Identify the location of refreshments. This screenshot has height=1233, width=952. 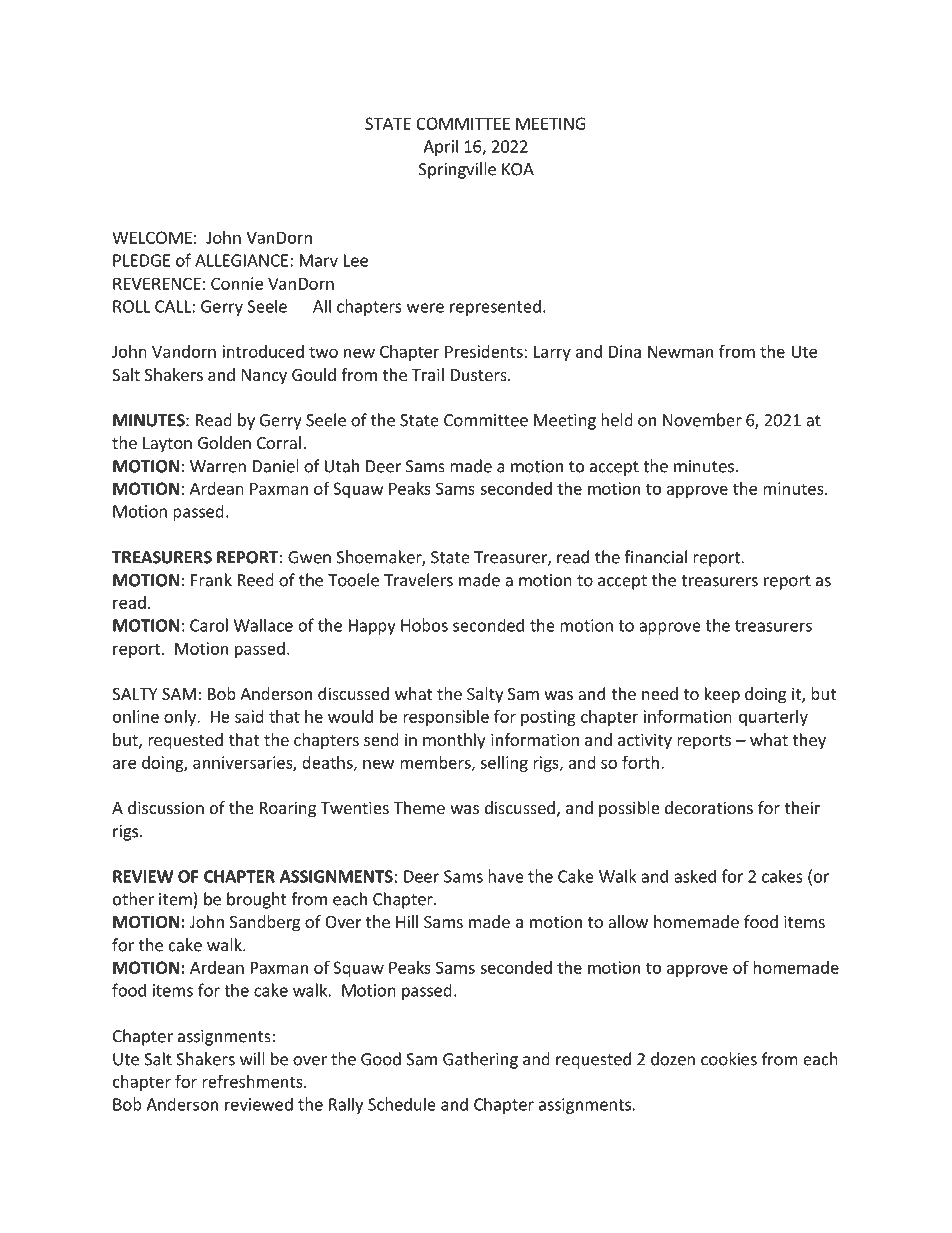
(253, 1081).
